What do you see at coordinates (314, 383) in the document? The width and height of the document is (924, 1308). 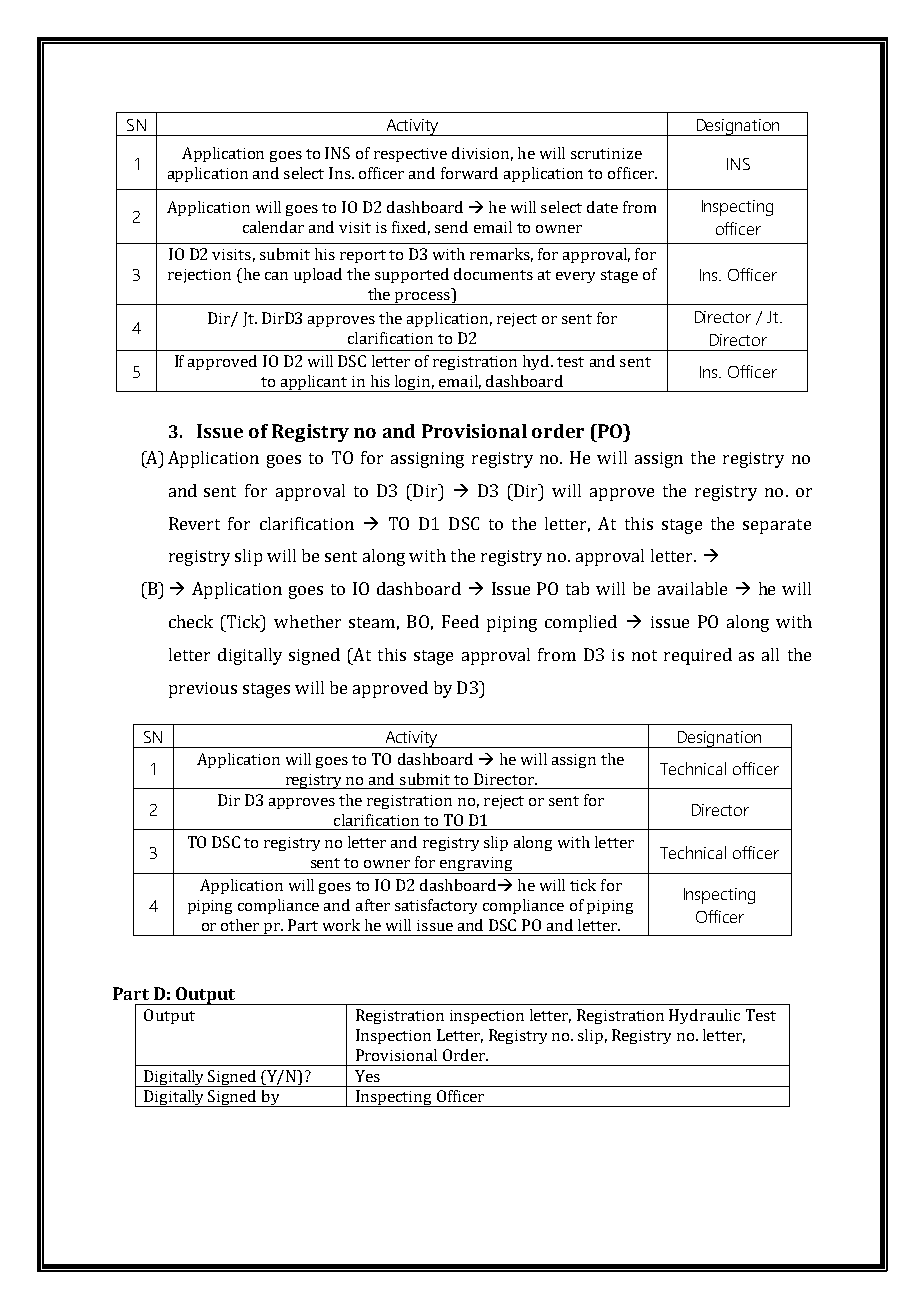 I see `applicant` at bounding box center [314, 383].
